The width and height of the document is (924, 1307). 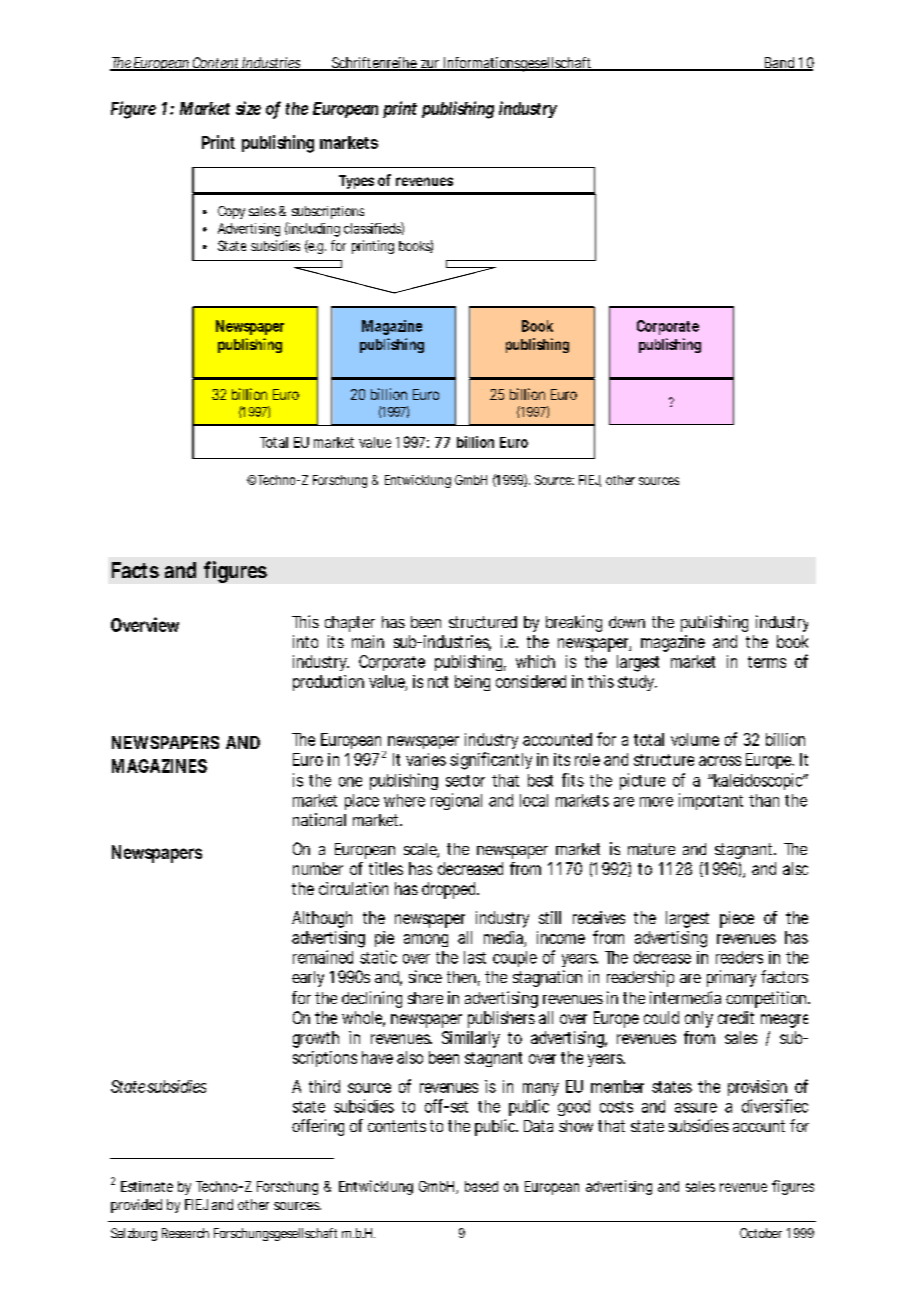 What do you see at coordinates (538, 1126) in the document?
I see `Data` at bounding box center [538, 1126].
